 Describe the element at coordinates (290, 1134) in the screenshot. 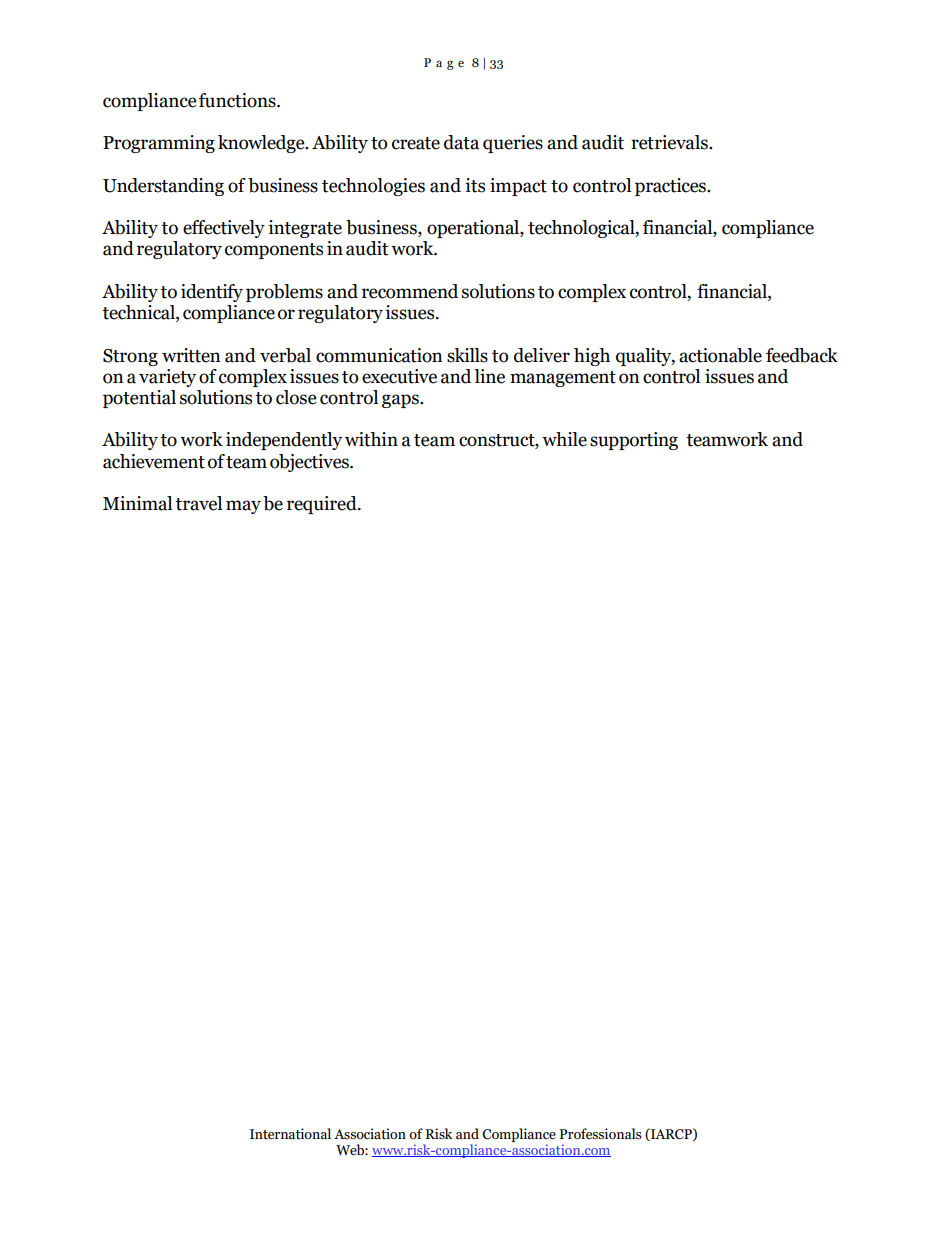

I see `International` at that location.
